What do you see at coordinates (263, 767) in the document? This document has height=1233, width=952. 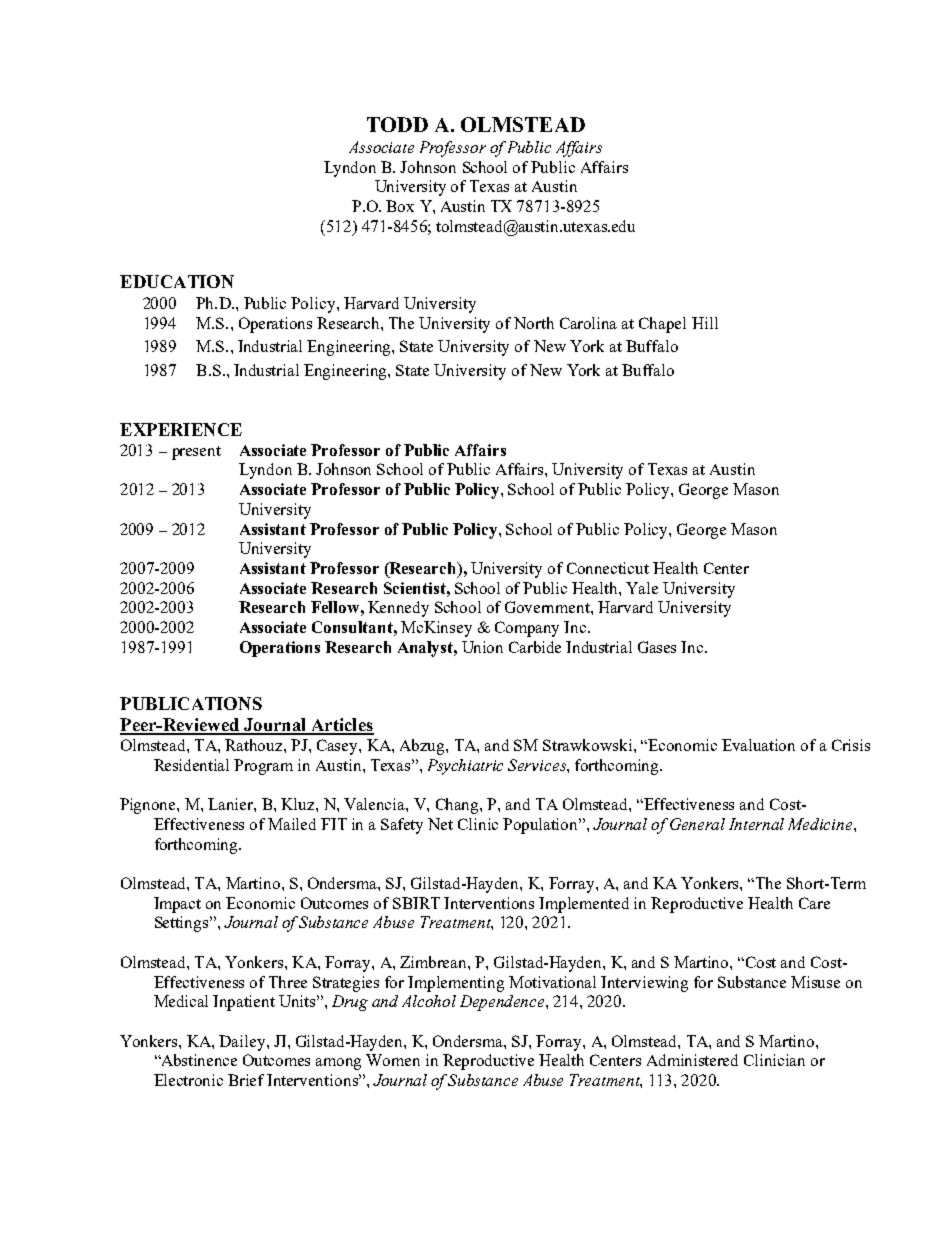 I see `Program` at bounding box center [263, 767].
